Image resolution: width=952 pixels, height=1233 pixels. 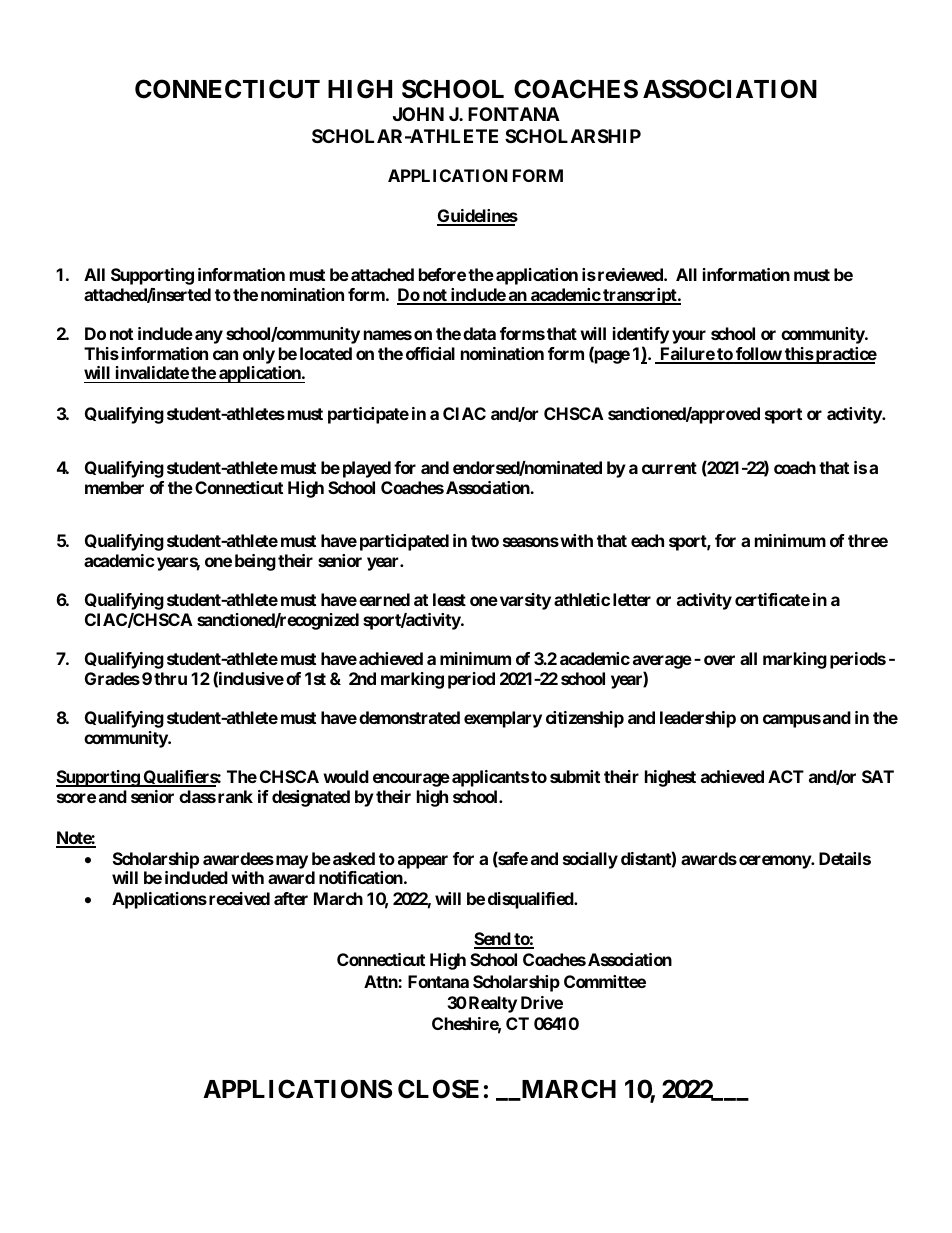 I want to click on rank, so click(x=235, y=796).
